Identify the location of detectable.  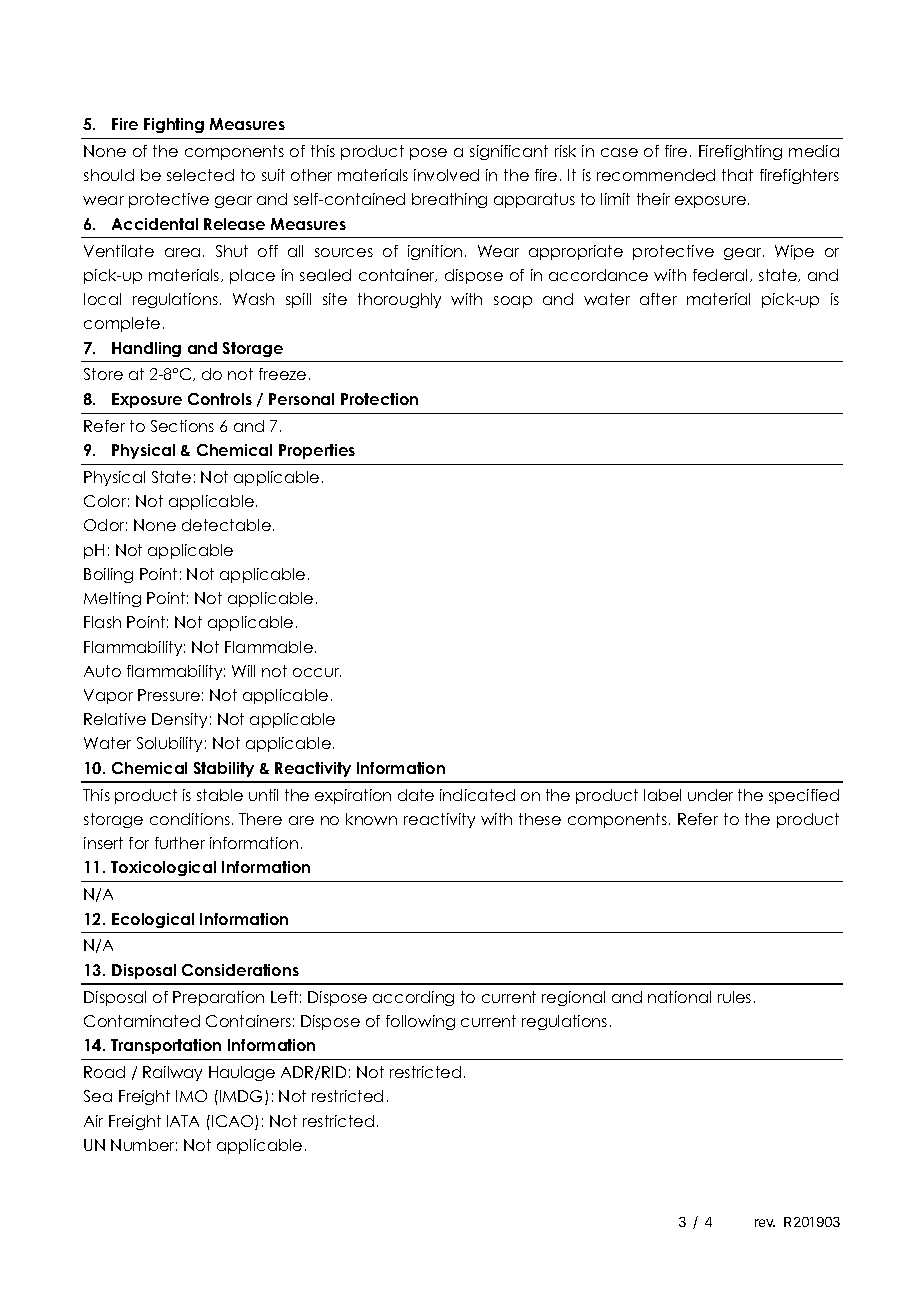
(226, 525).
